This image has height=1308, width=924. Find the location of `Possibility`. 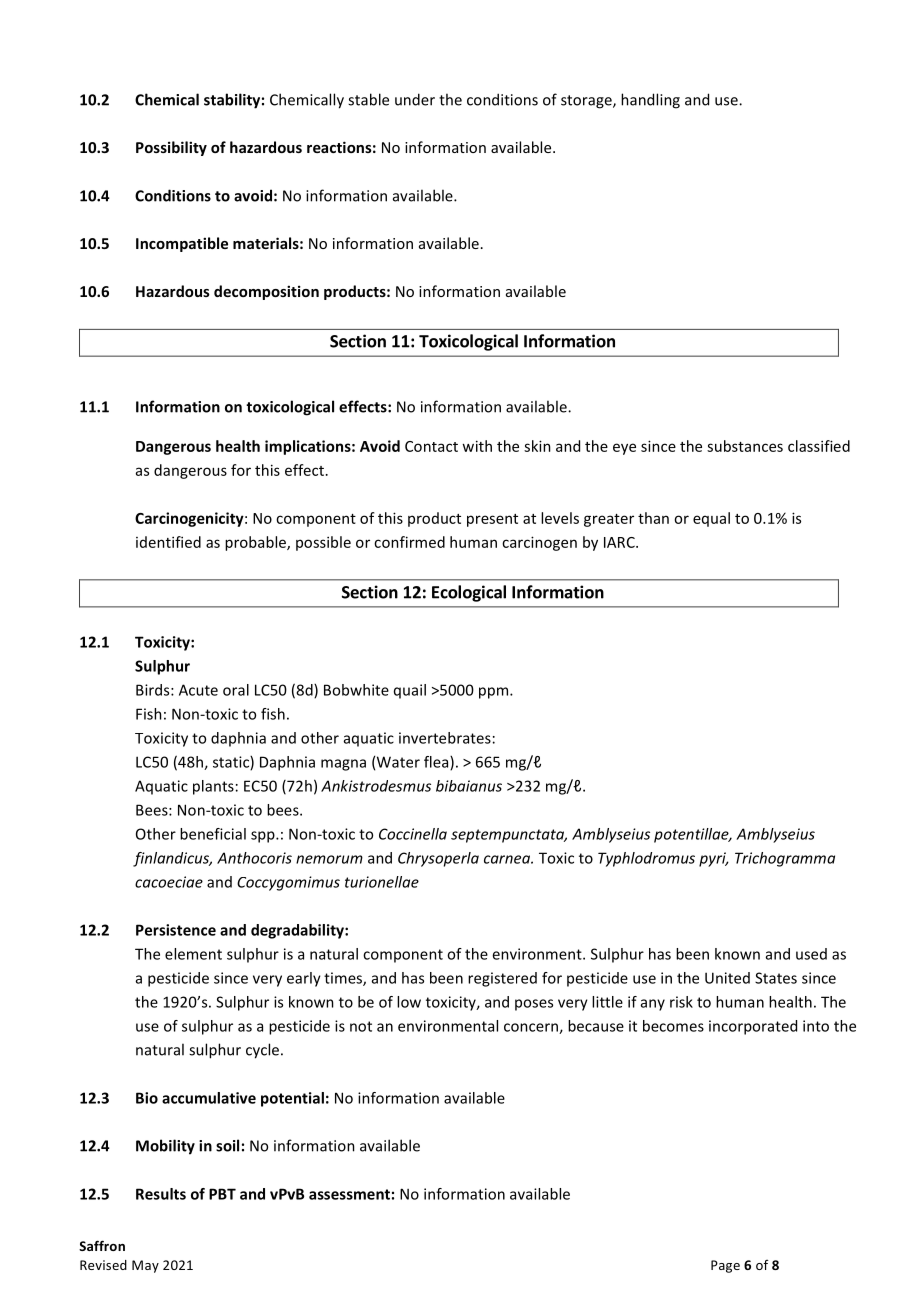

Possibility is located at coordinates (171, 148).
